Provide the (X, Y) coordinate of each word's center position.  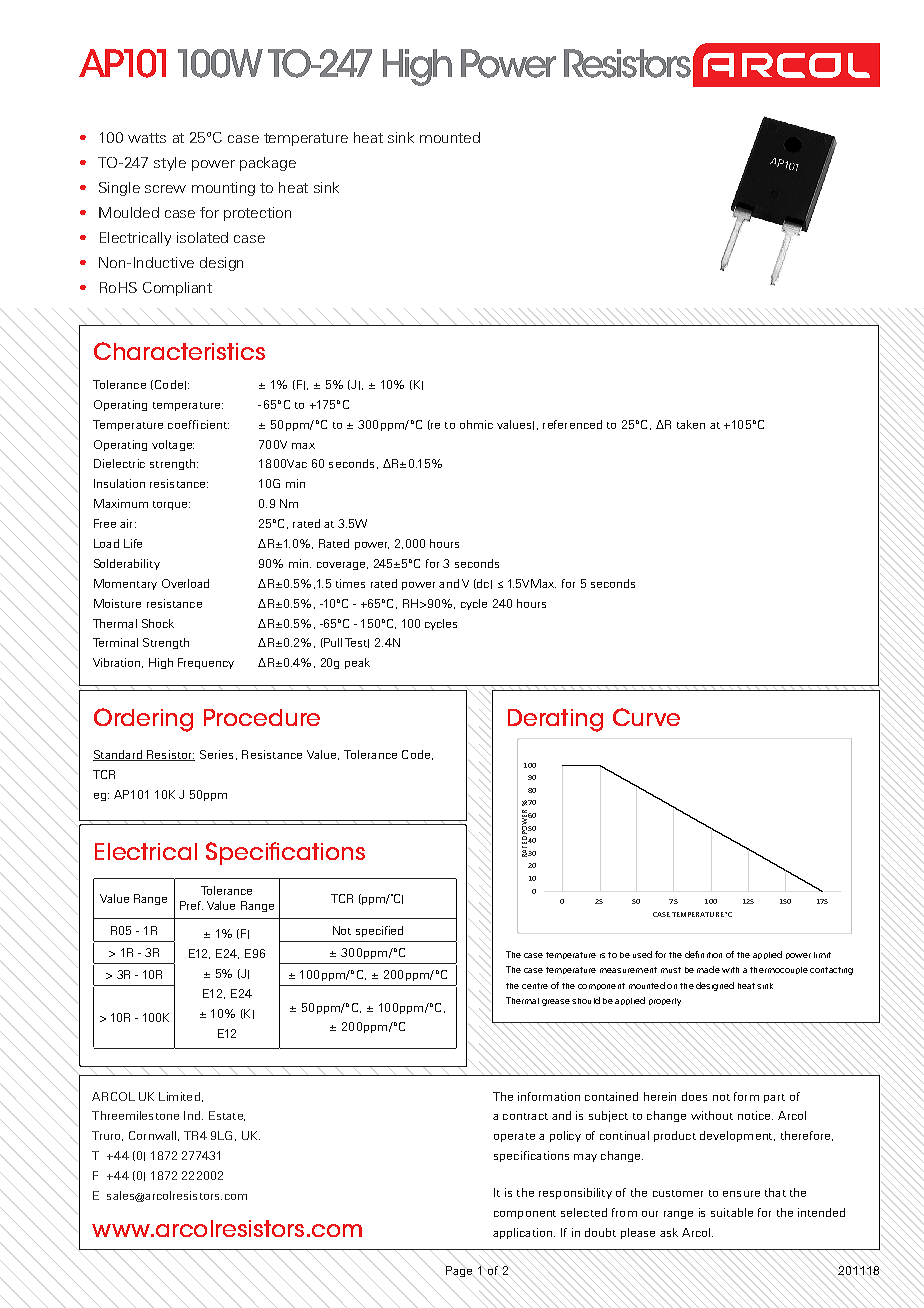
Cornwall (152, 1135)
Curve (646, 717)
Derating (555, 720)
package (268, 164)
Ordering (143, 720)
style (170, 164)
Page (459, 1271)
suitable (732, 1212)
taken (691, 424)
